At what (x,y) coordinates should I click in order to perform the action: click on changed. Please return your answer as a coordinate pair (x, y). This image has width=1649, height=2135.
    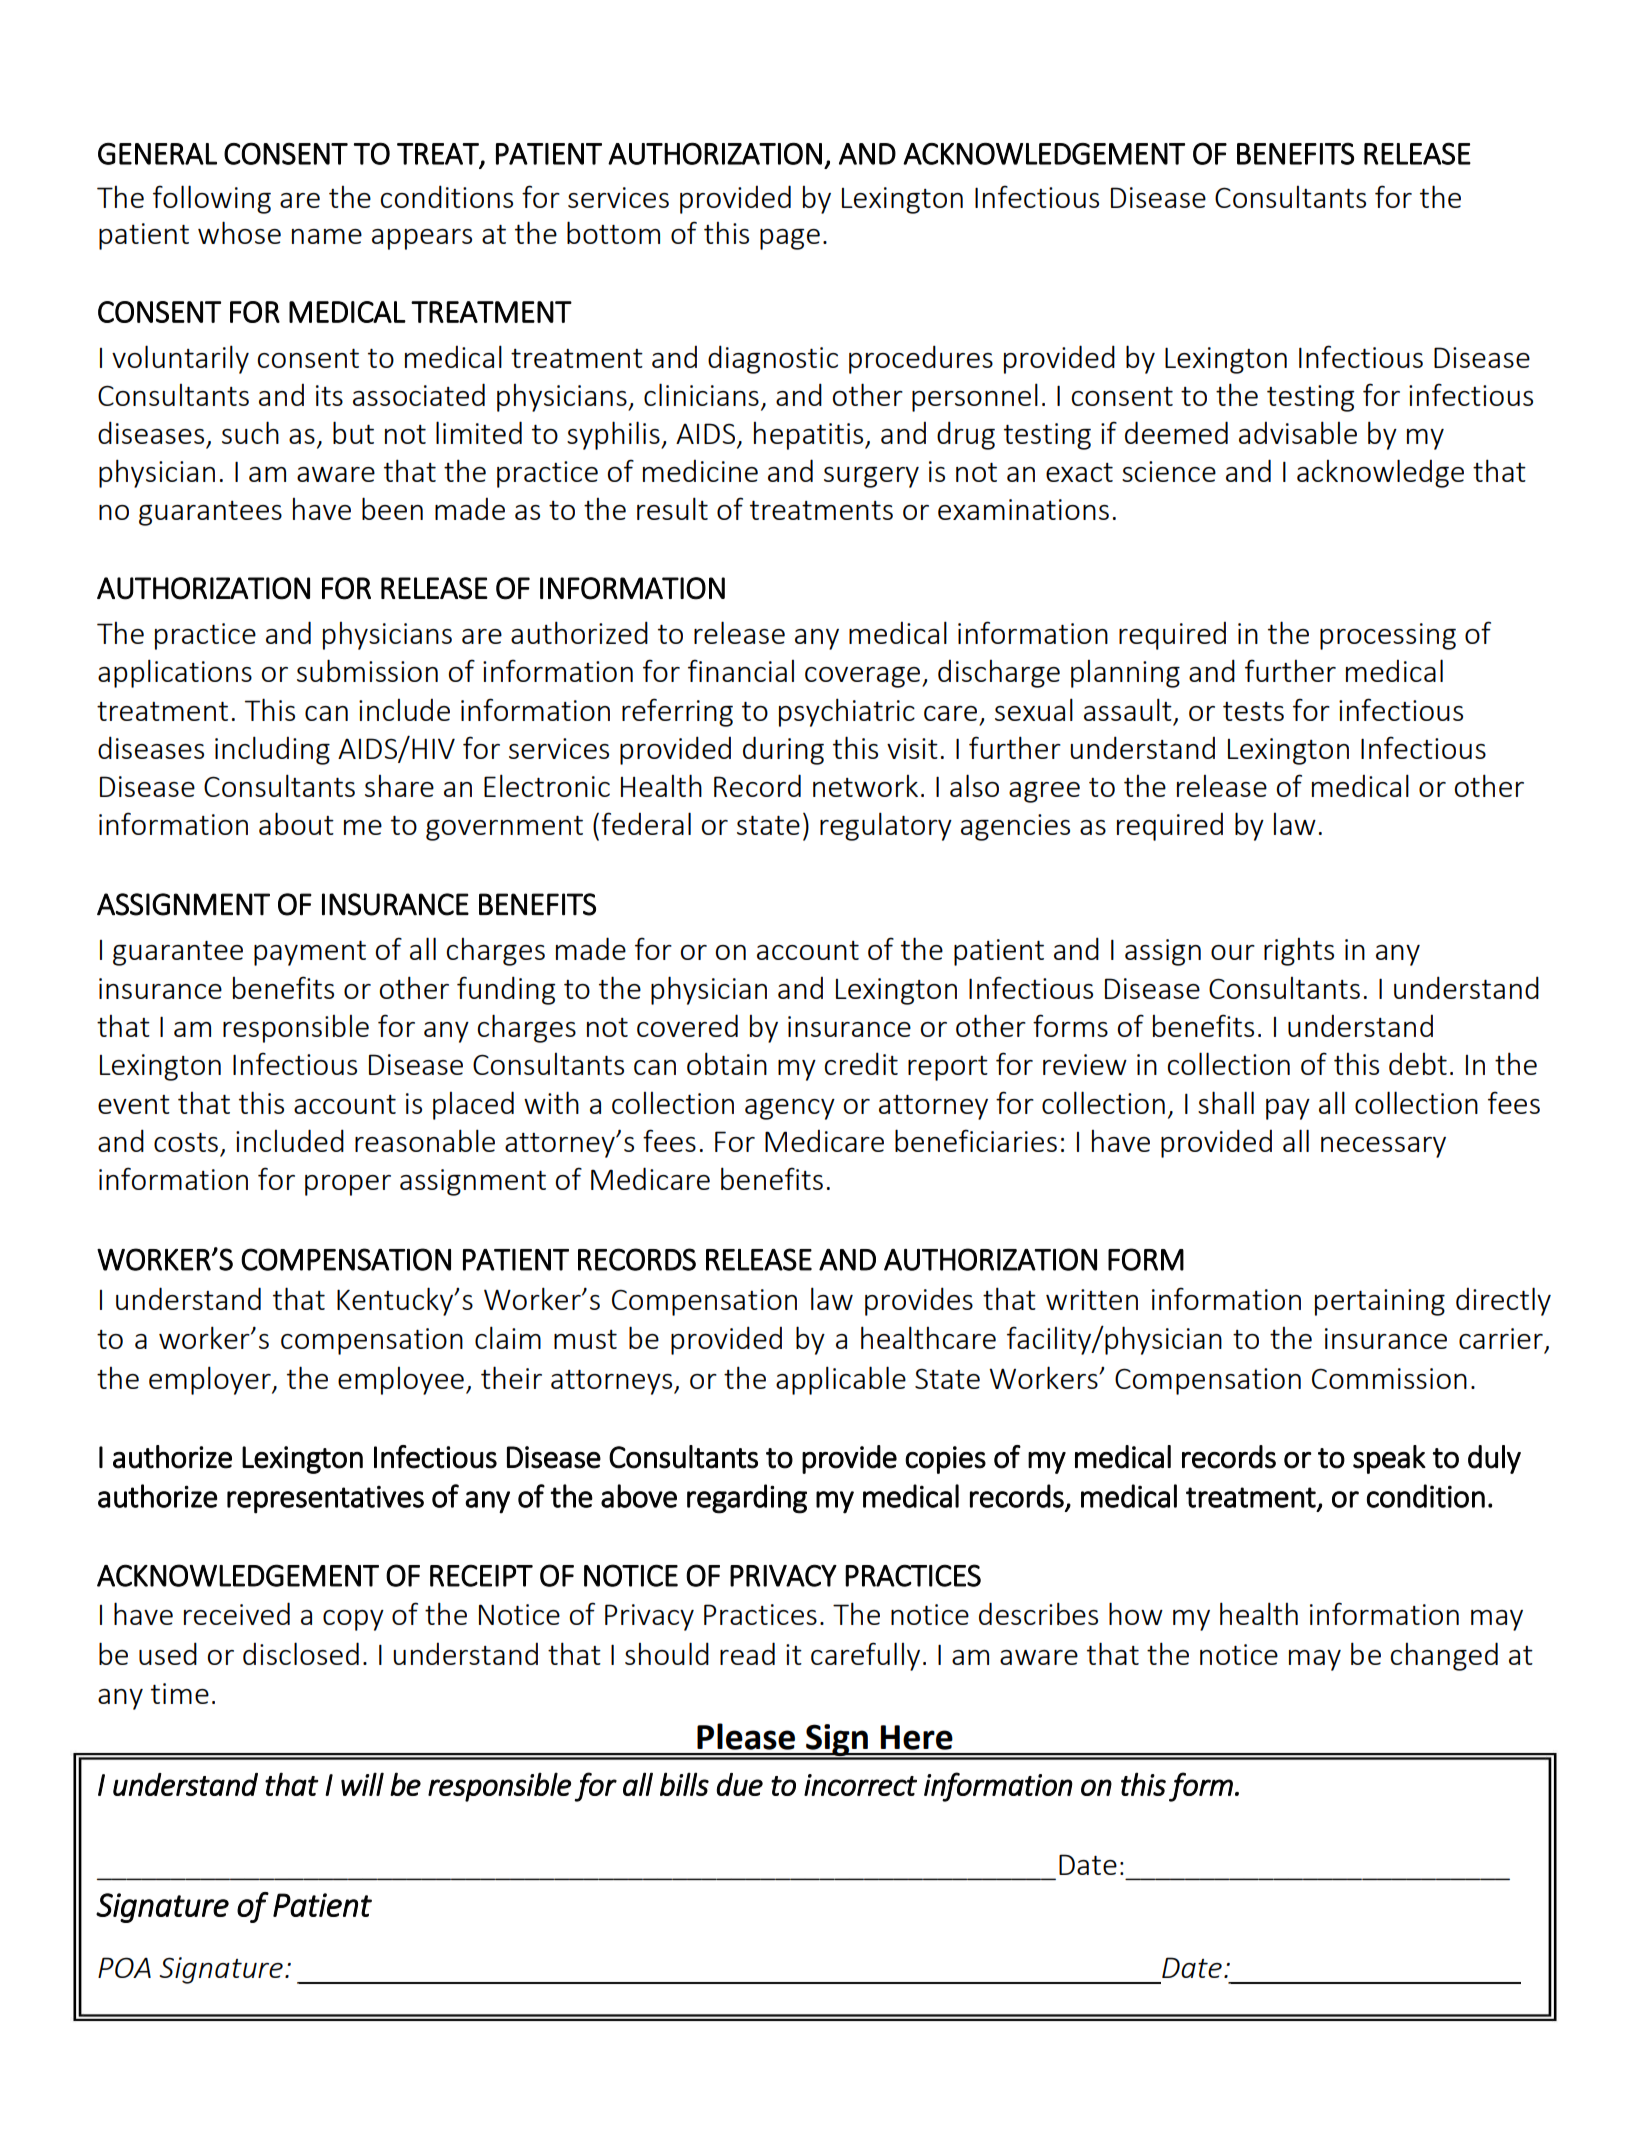
    Looking at the image, I should click on (1444, 1656).
